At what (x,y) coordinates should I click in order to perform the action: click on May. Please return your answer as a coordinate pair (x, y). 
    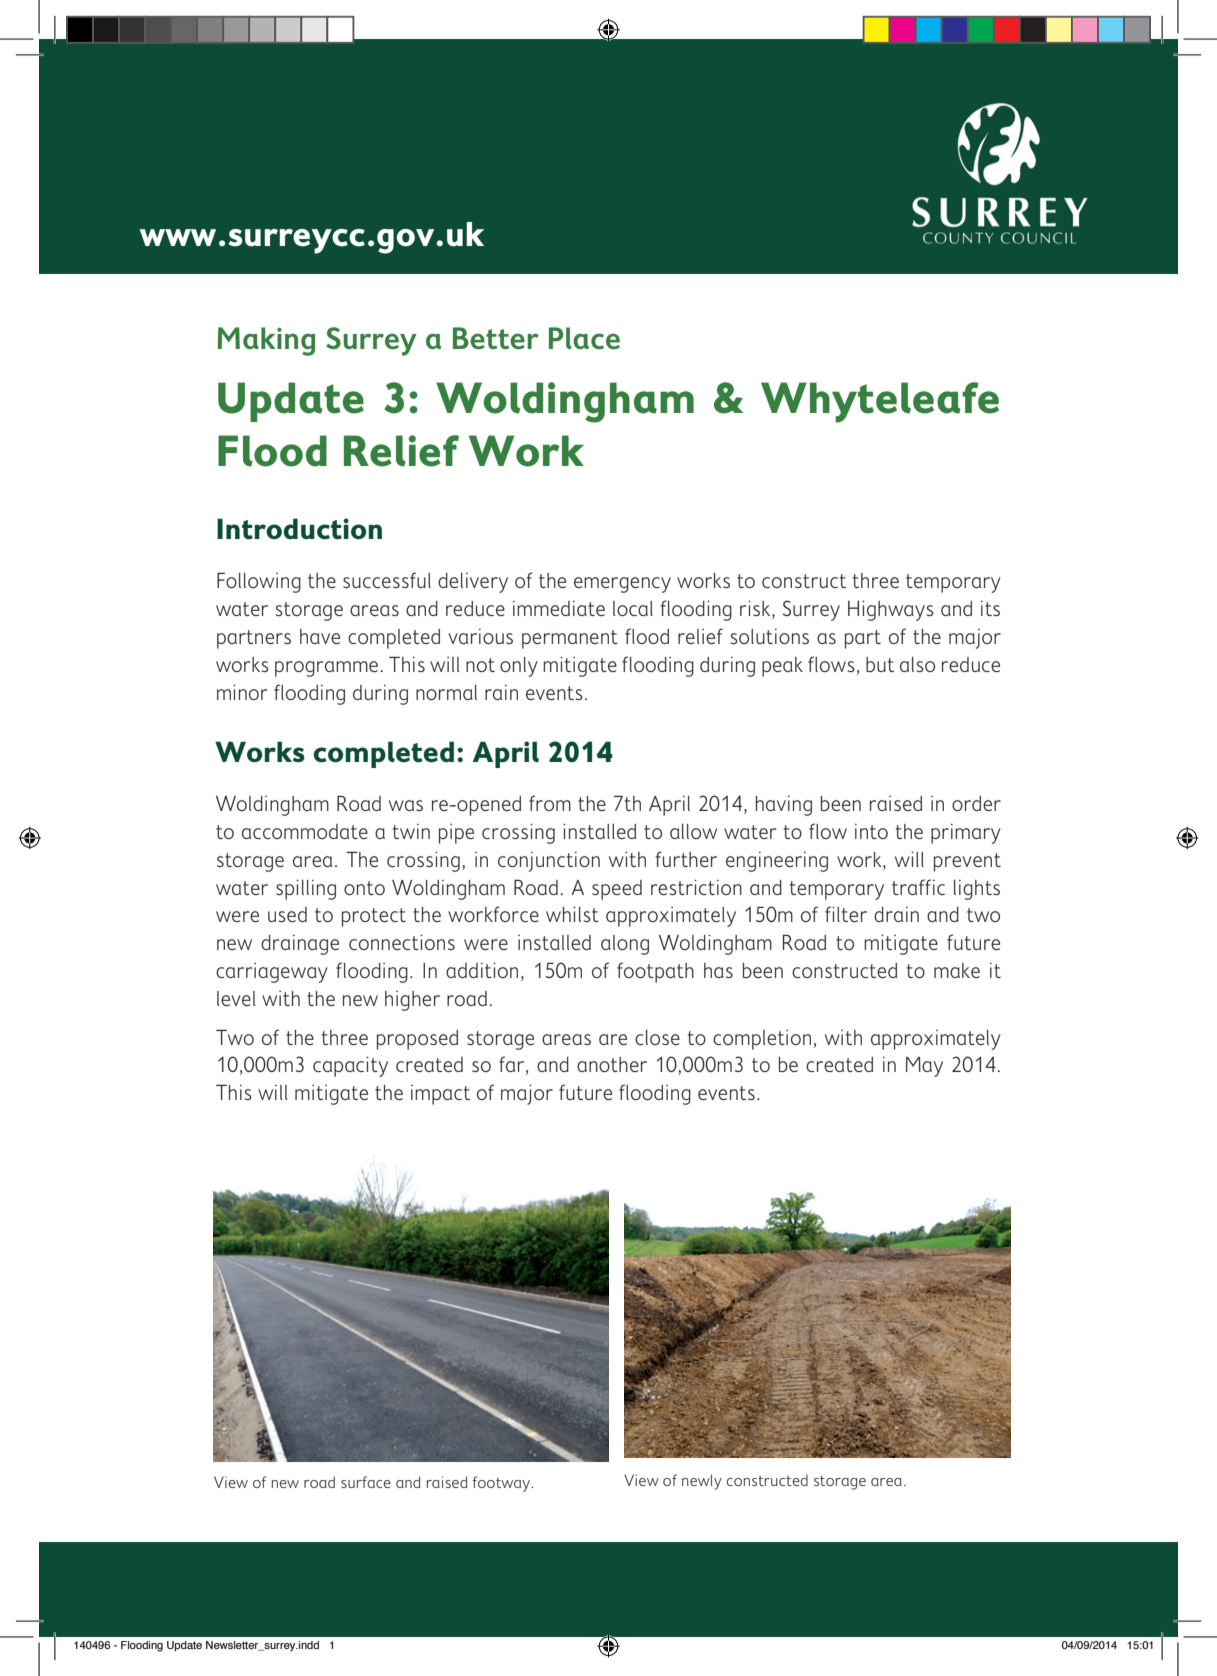
    Looking at the image, I should click on (924, 1067).
